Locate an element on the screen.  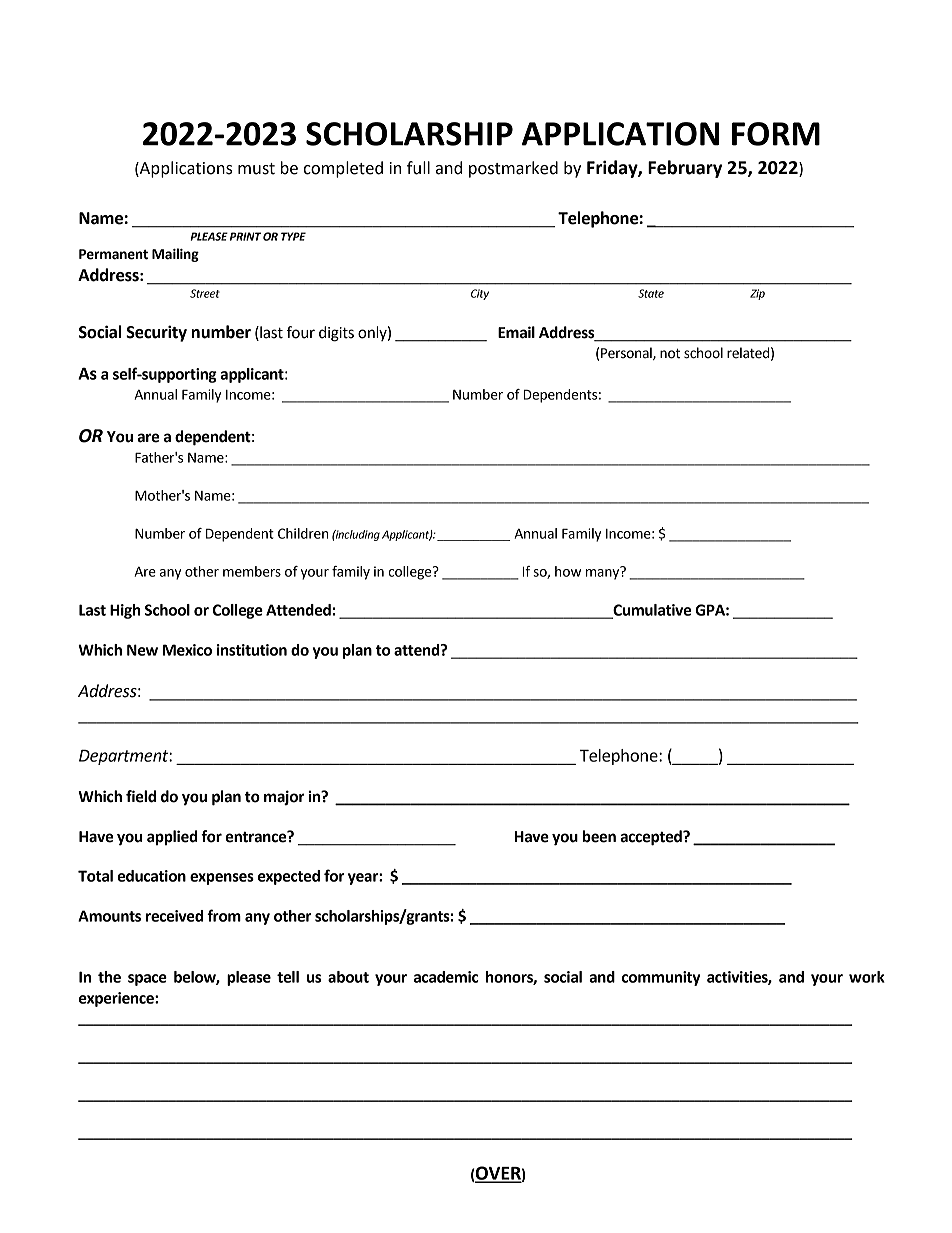
many is located at coordinates (604, 573).
